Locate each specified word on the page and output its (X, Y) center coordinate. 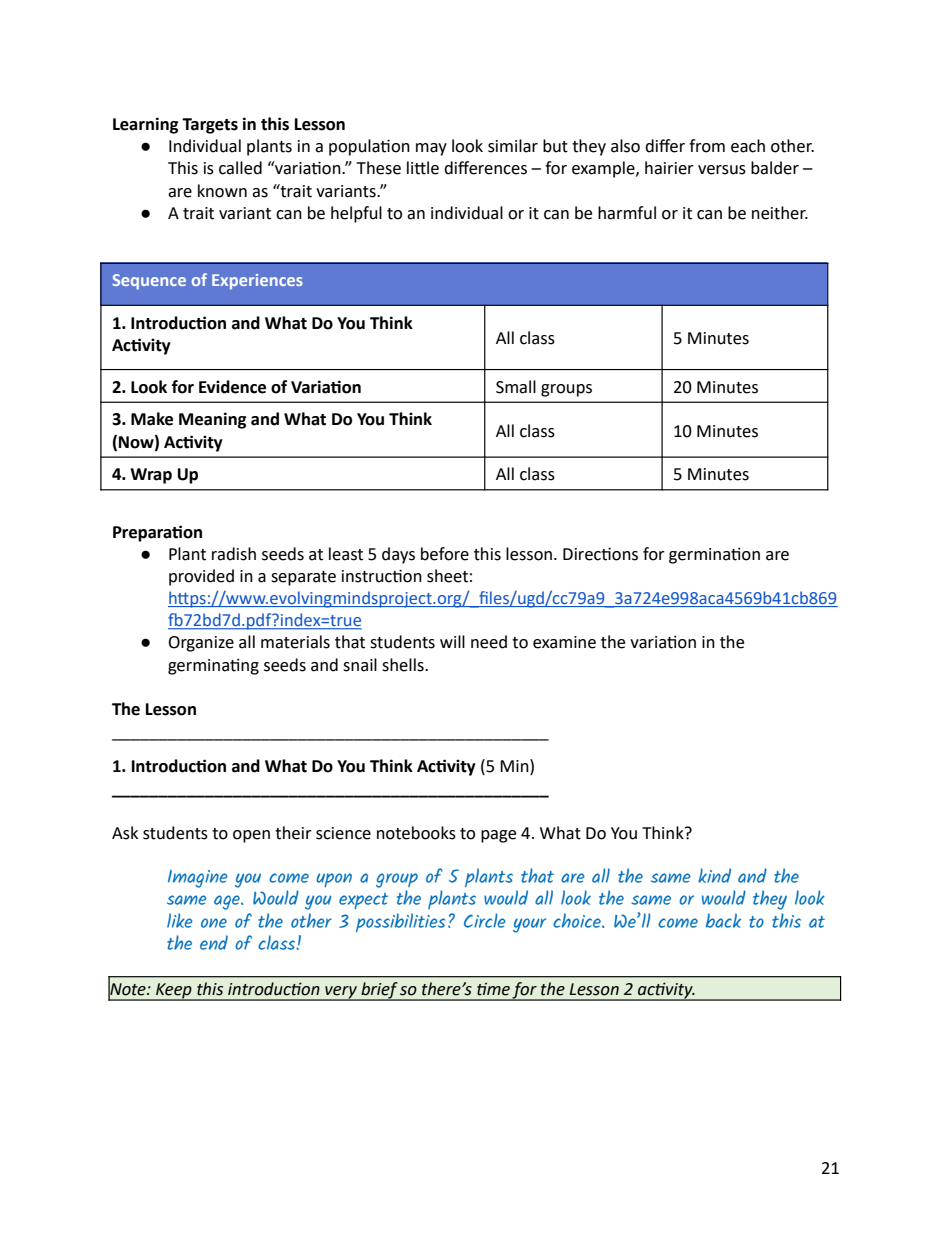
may (431, 149)
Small (516, 387)
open (251, 836)
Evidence (232, 387)
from (707, 146)
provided (201, 577)
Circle (485, 920)
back (723, 920)
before (445, 554)
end (214, 942)
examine (564, 642)
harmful (627, 213)
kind (714, 875)
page (498, 836)
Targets (210, 126)
